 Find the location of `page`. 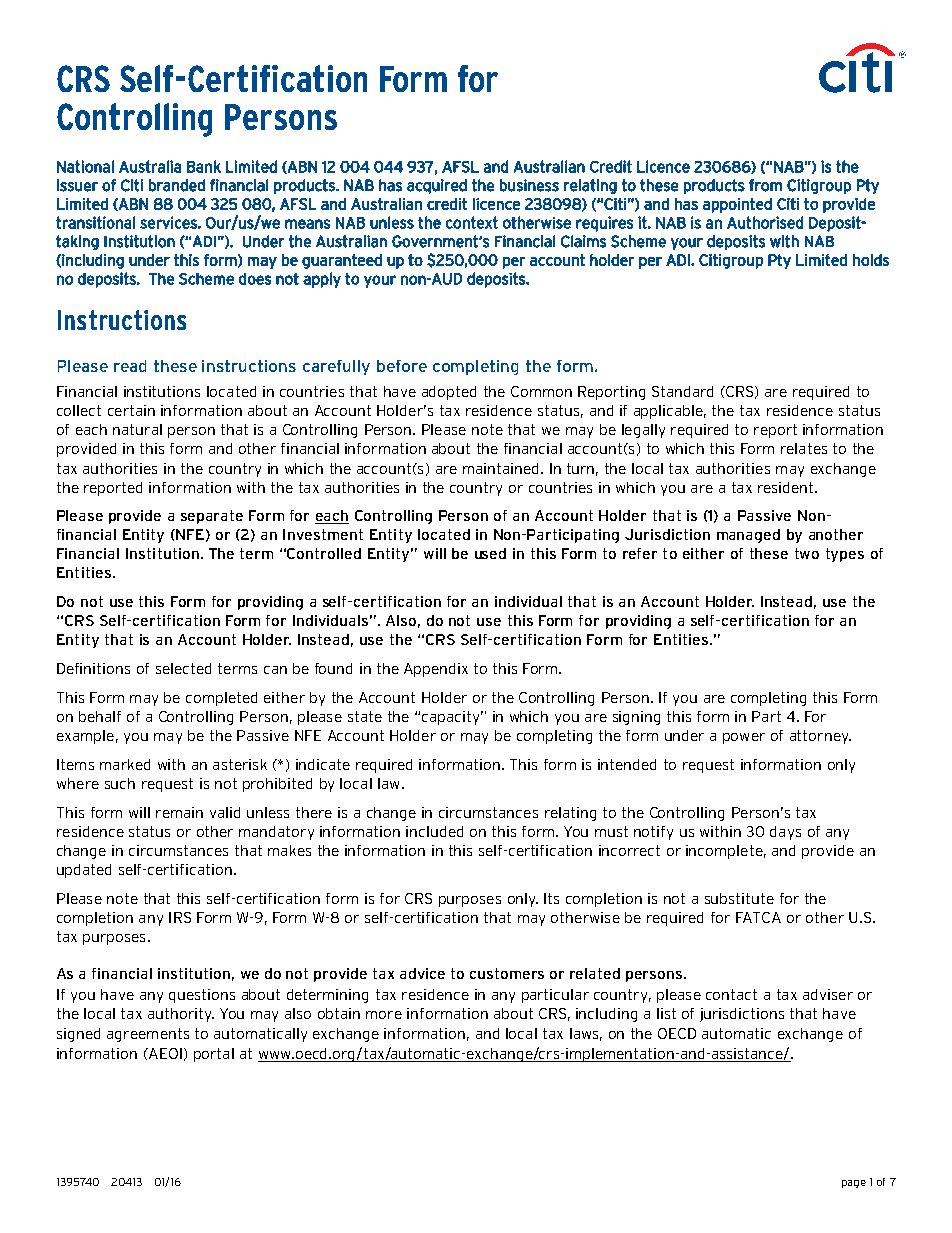

page is located at coordinates (854, 1184).
